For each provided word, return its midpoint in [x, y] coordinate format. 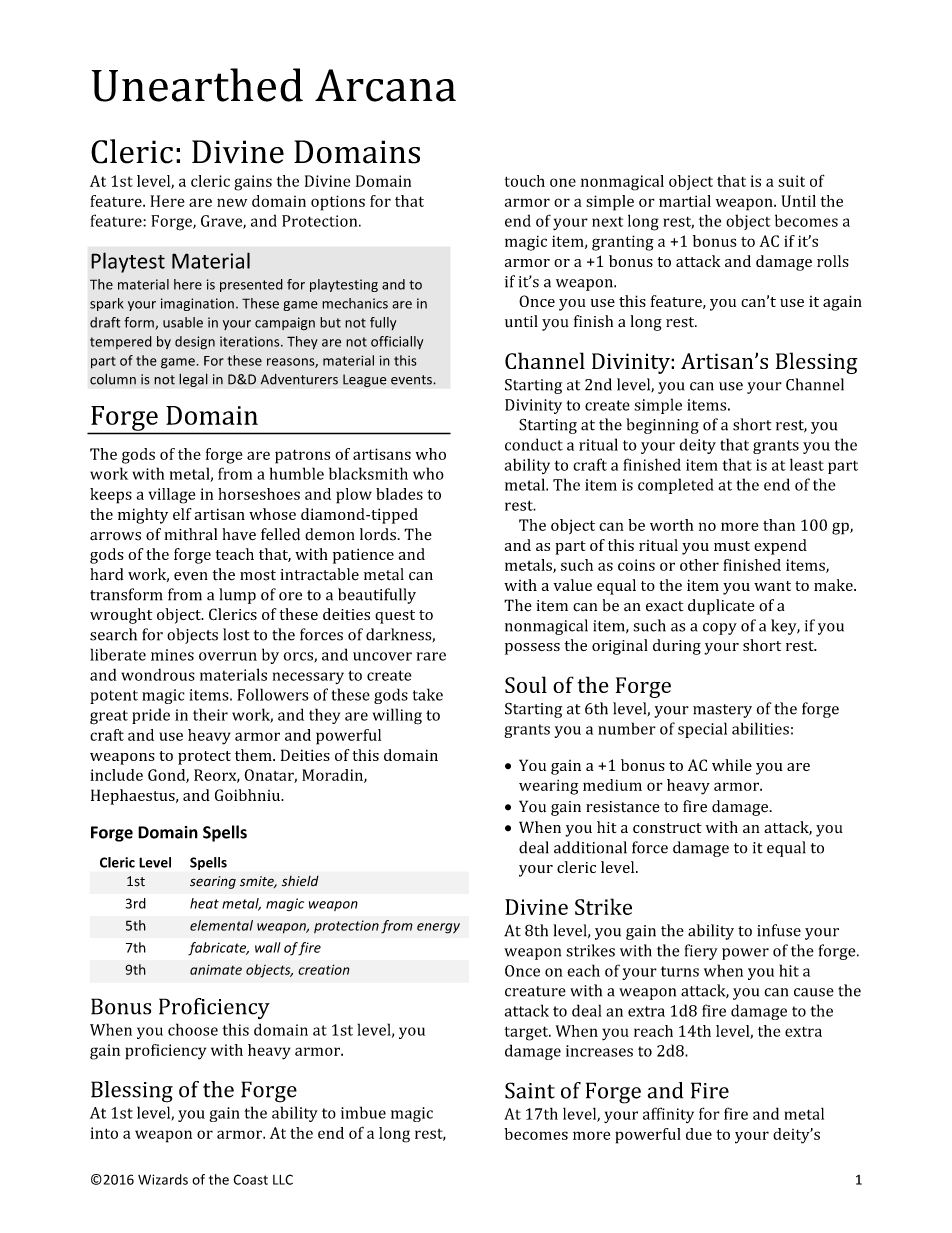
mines [172, 655]
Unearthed [197, 85]
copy [720, 629]
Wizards [163, 1179]
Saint [530, 1090]
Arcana [385, 85]
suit [791, 181]
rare [431, 656]
